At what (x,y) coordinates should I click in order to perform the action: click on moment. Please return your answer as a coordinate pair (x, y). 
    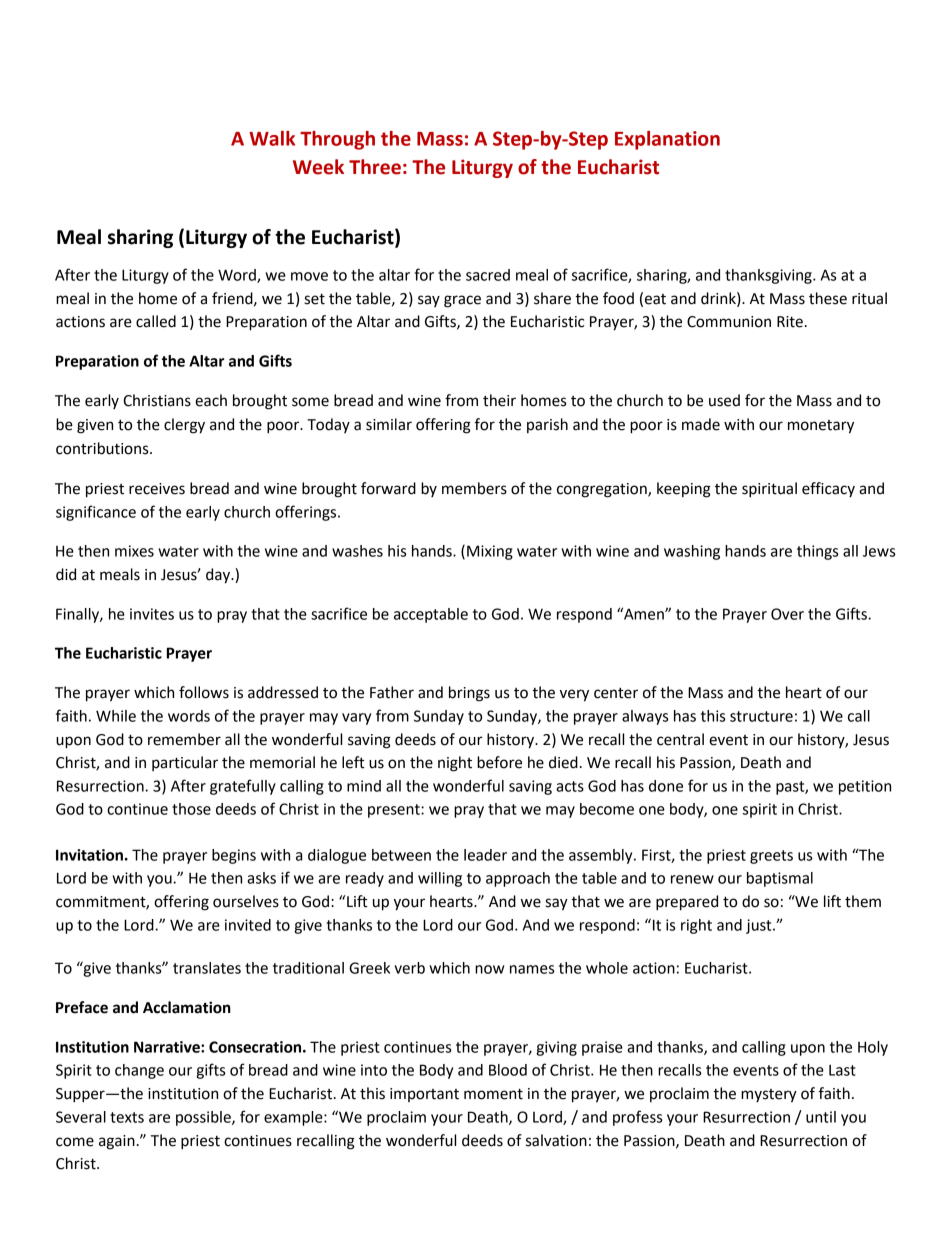
    Looking at the image, I should click on (493, 1094).
